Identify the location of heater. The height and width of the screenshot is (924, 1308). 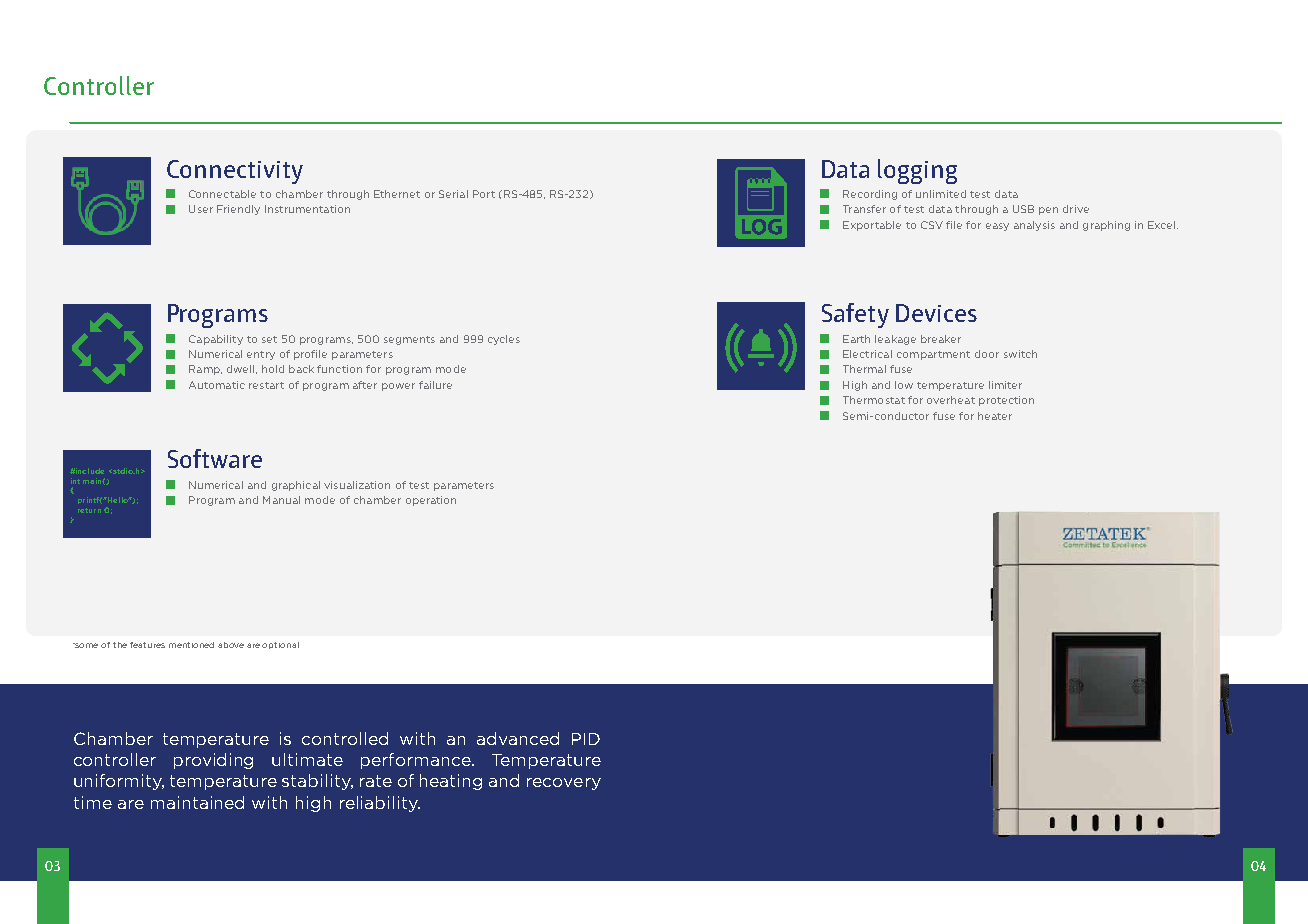
(995, 416).
